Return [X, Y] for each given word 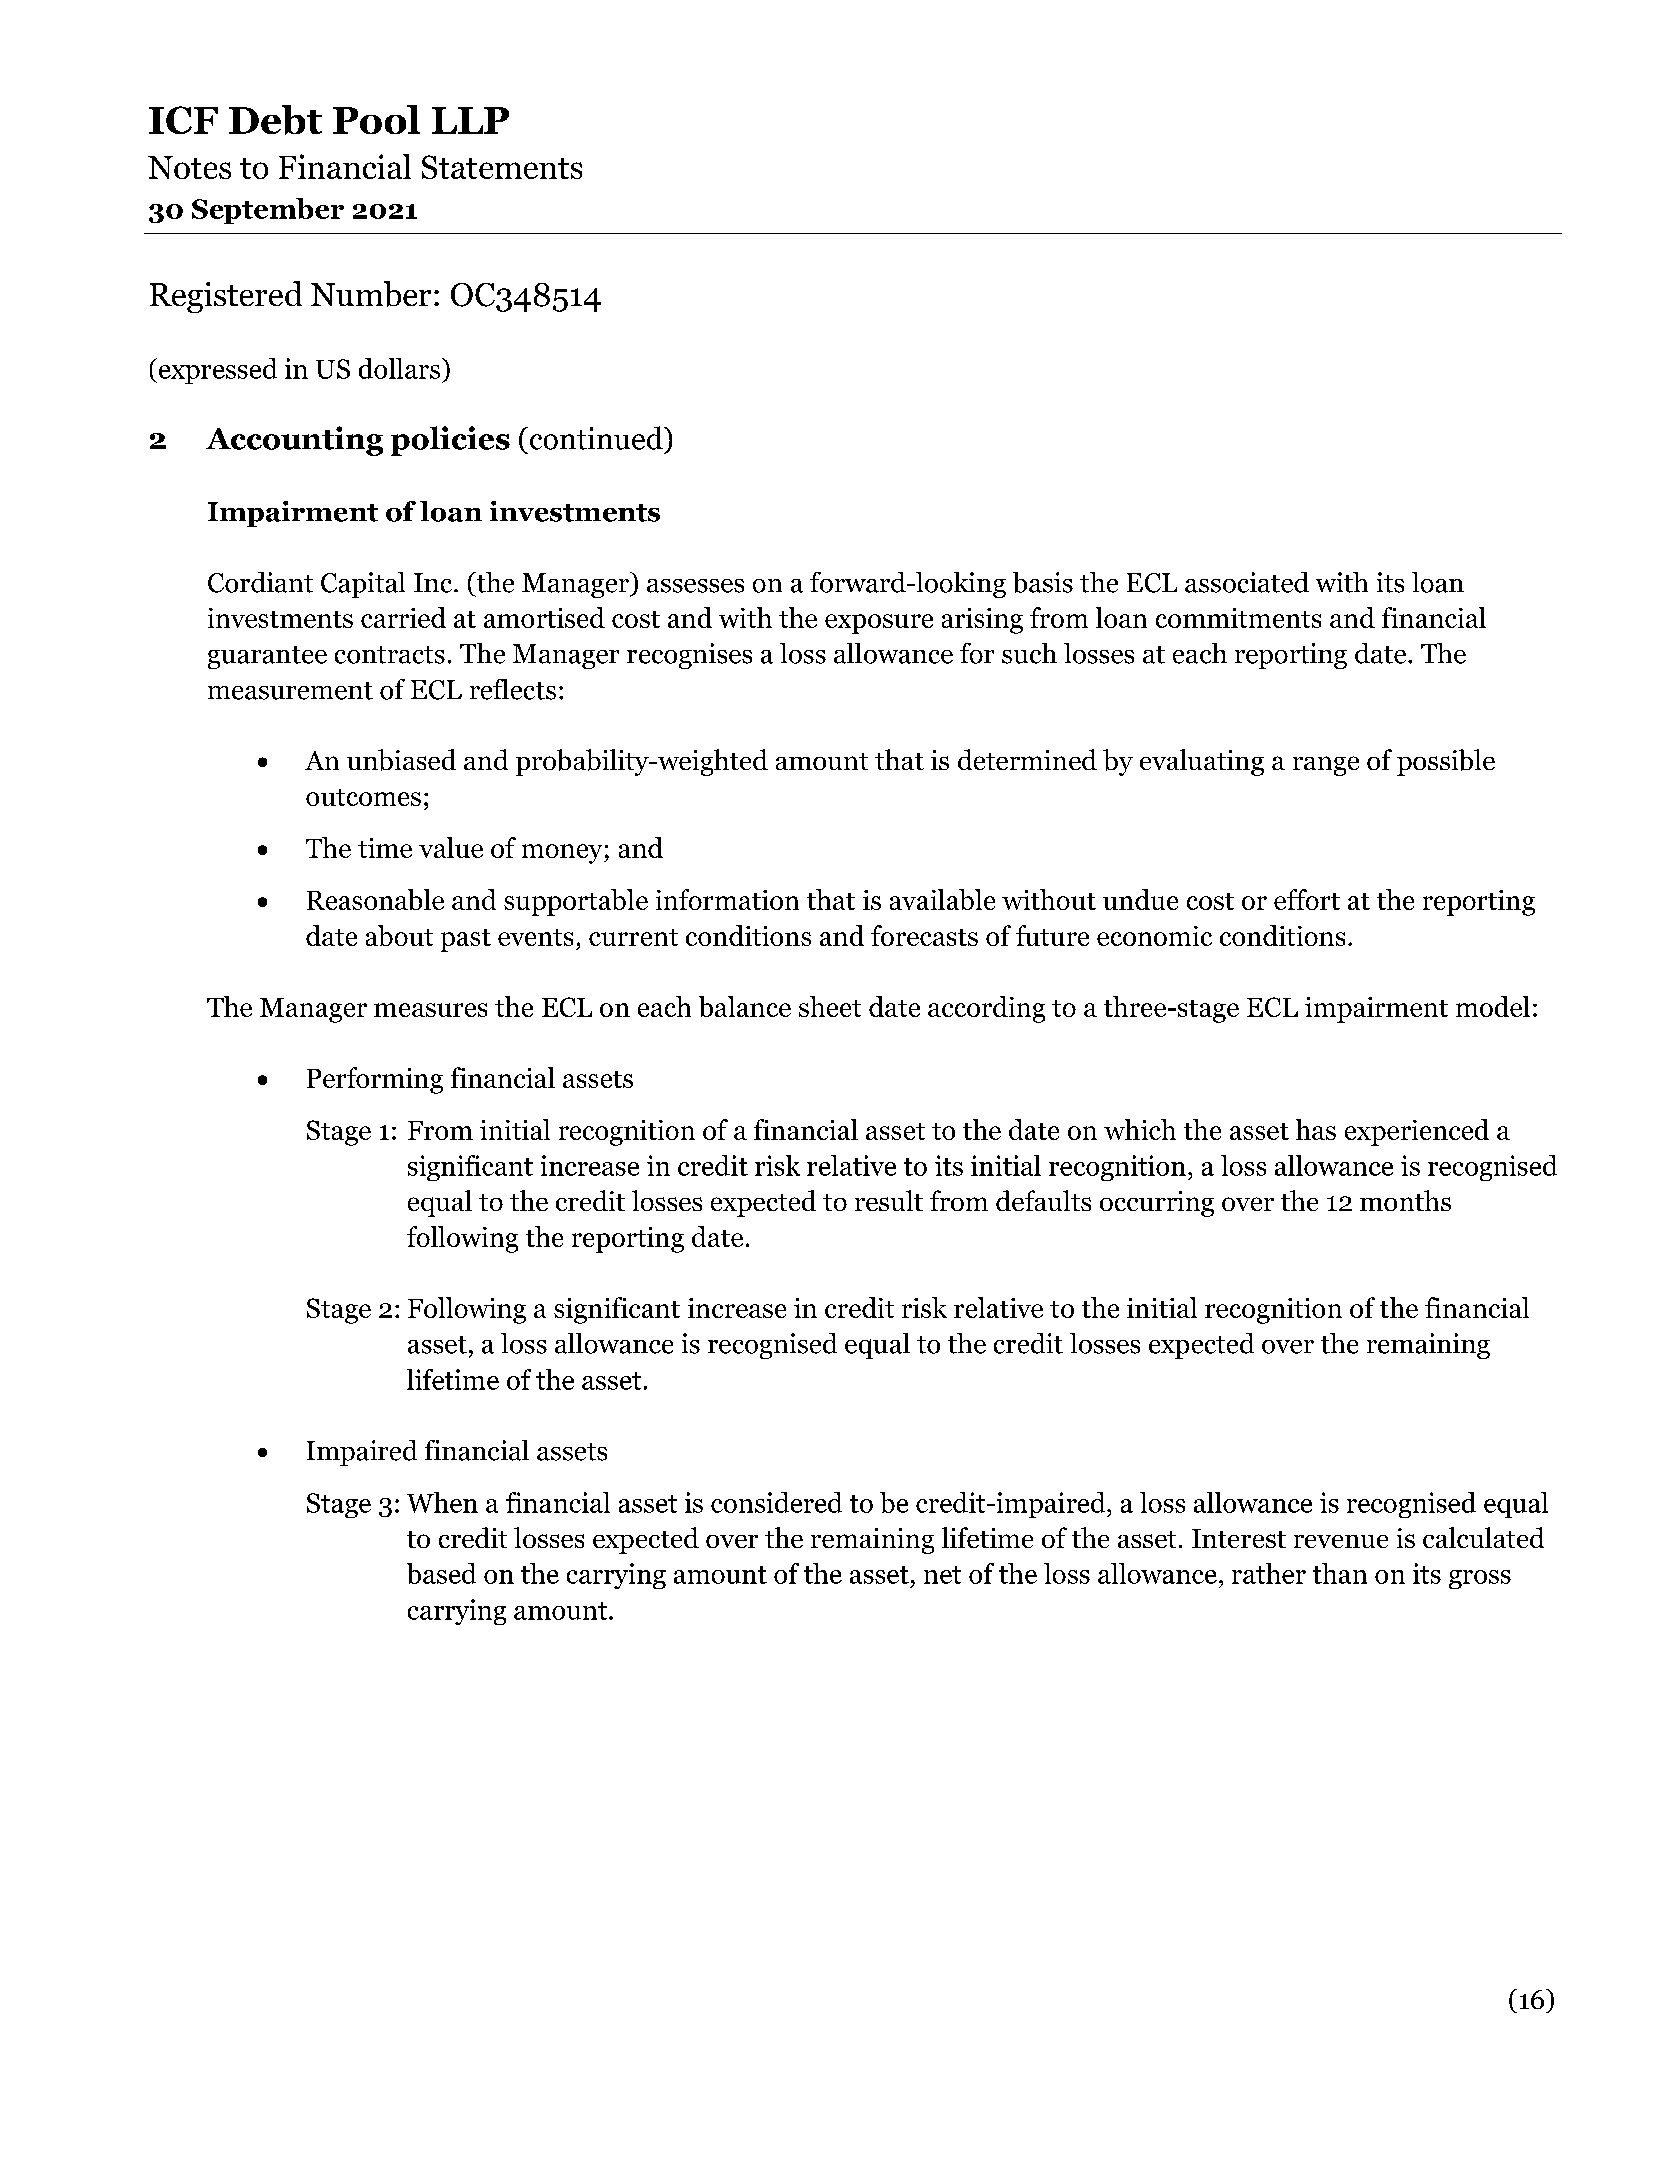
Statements [502, 167]
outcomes [363, 797]
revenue [1341, 1541]
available [942, 899]
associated [1247, 582]
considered [776, 1502]
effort [1307, 899]
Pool [376, 119]
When [442, 1502]
